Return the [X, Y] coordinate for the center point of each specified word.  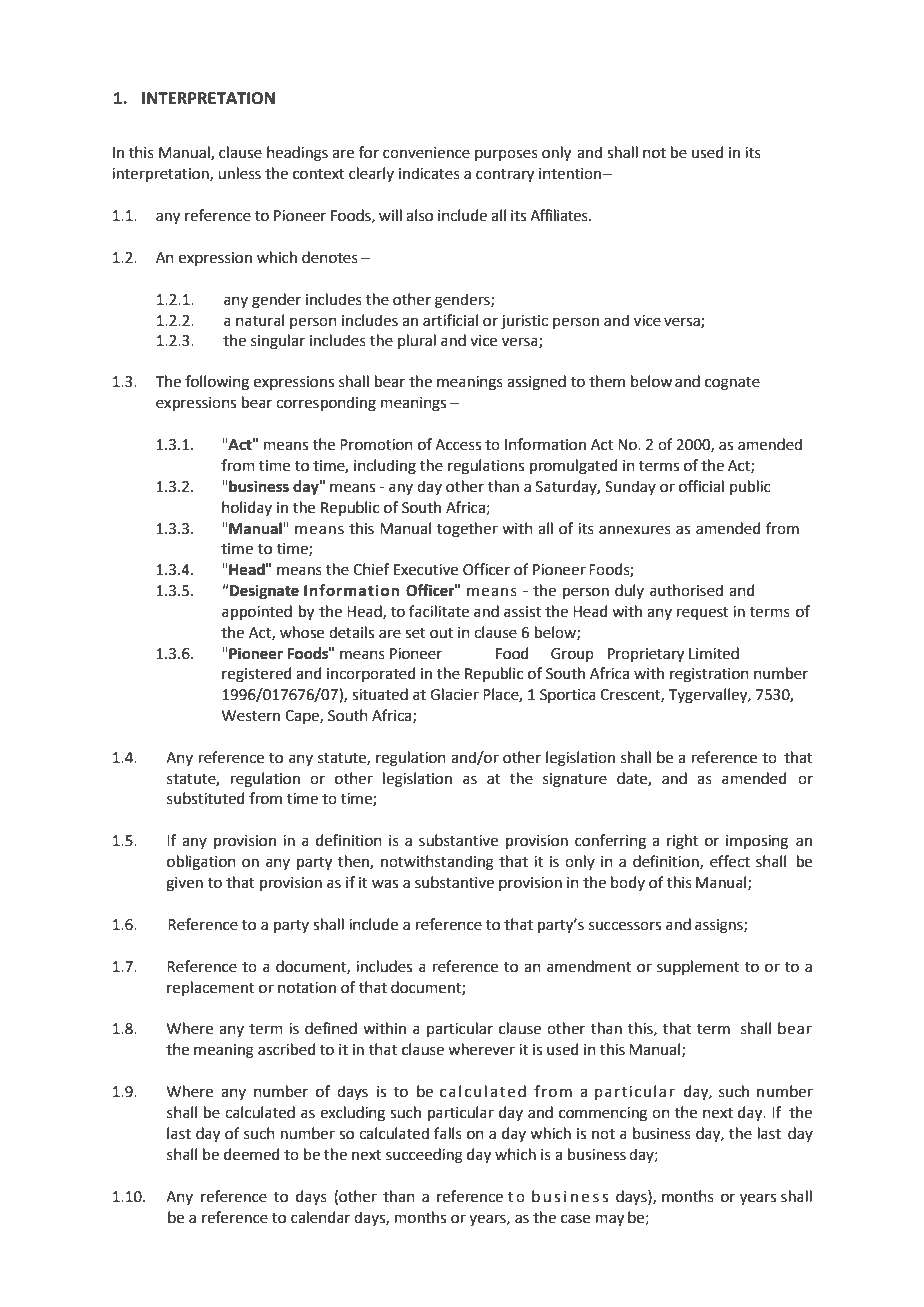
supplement [698, 967]
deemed [252, 1154]
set [415, 633]
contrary [505, 176]
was [385, 884]
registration [709, 675]
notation [307, 988]
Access [458, 445]
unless [239, 173]
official [701, 486]
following [217, 383]
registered [257, 675]
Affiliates [560, 215]
